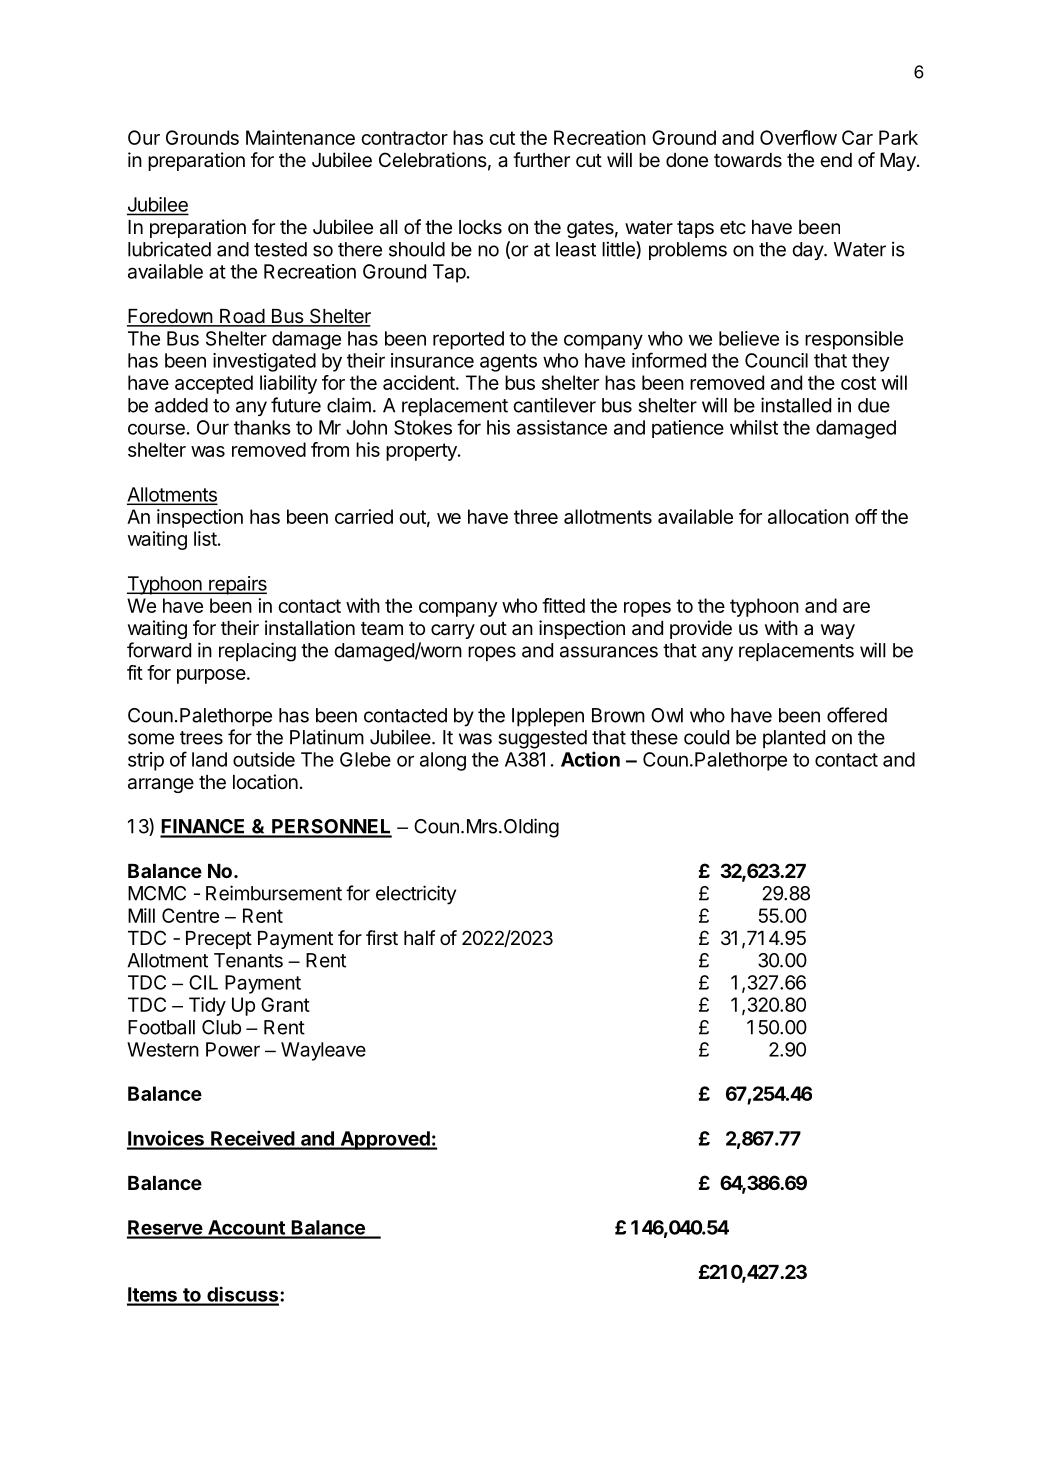  What do you see at coordinates (541, 160) in the screenshot?
I see `further` at bounding box center [541, 160].
